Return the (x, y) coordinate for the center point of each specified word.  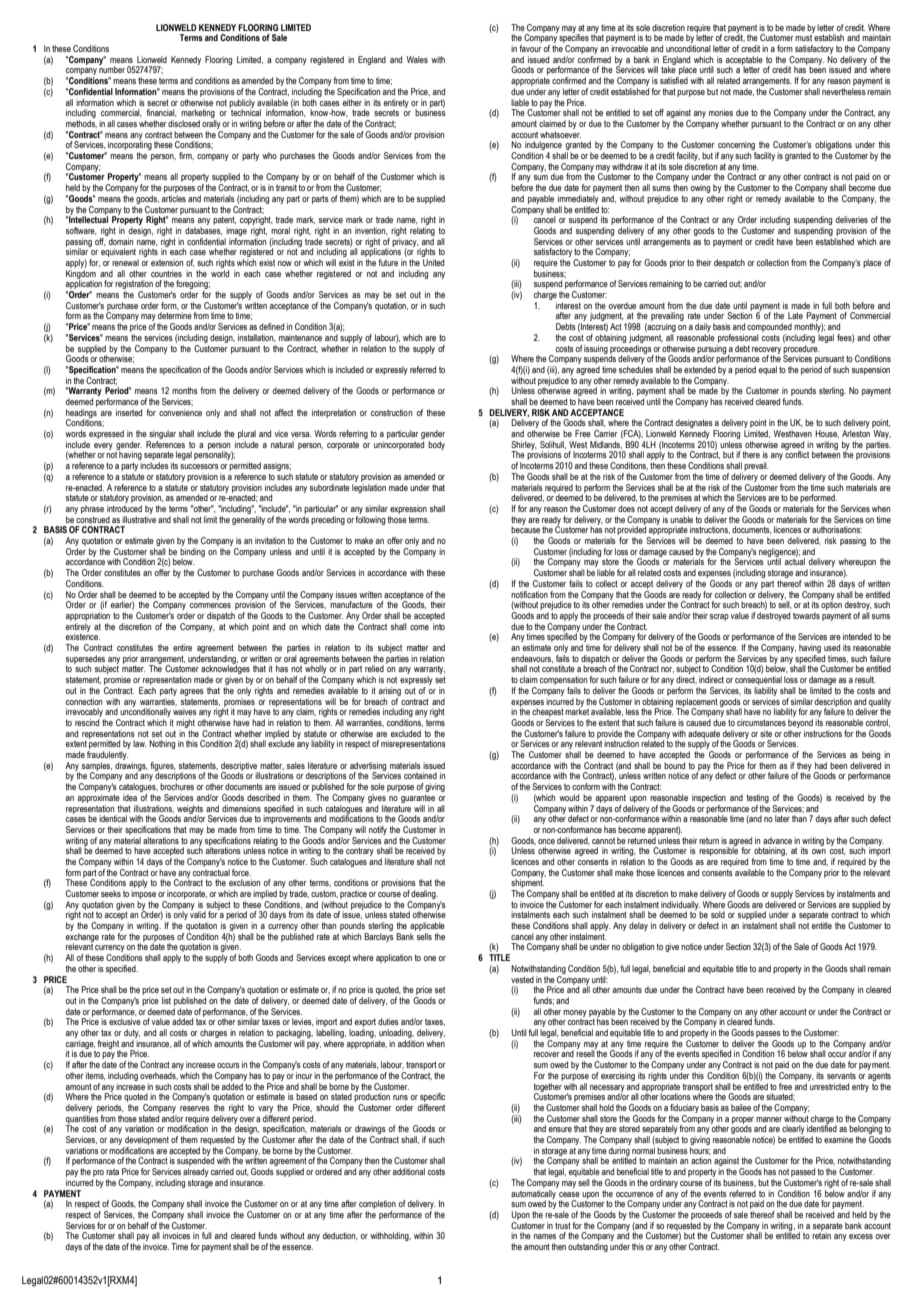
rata (112, 1172)
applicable (427, 928)
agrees (192, 692)
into (438, 625)
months (185, 390)
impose (143, 894)
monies (721, 112)
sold (718, 914)
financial (161, 113)
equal (768, 370)
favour (530, 48)
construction (391, 412)
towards (806, 615)
